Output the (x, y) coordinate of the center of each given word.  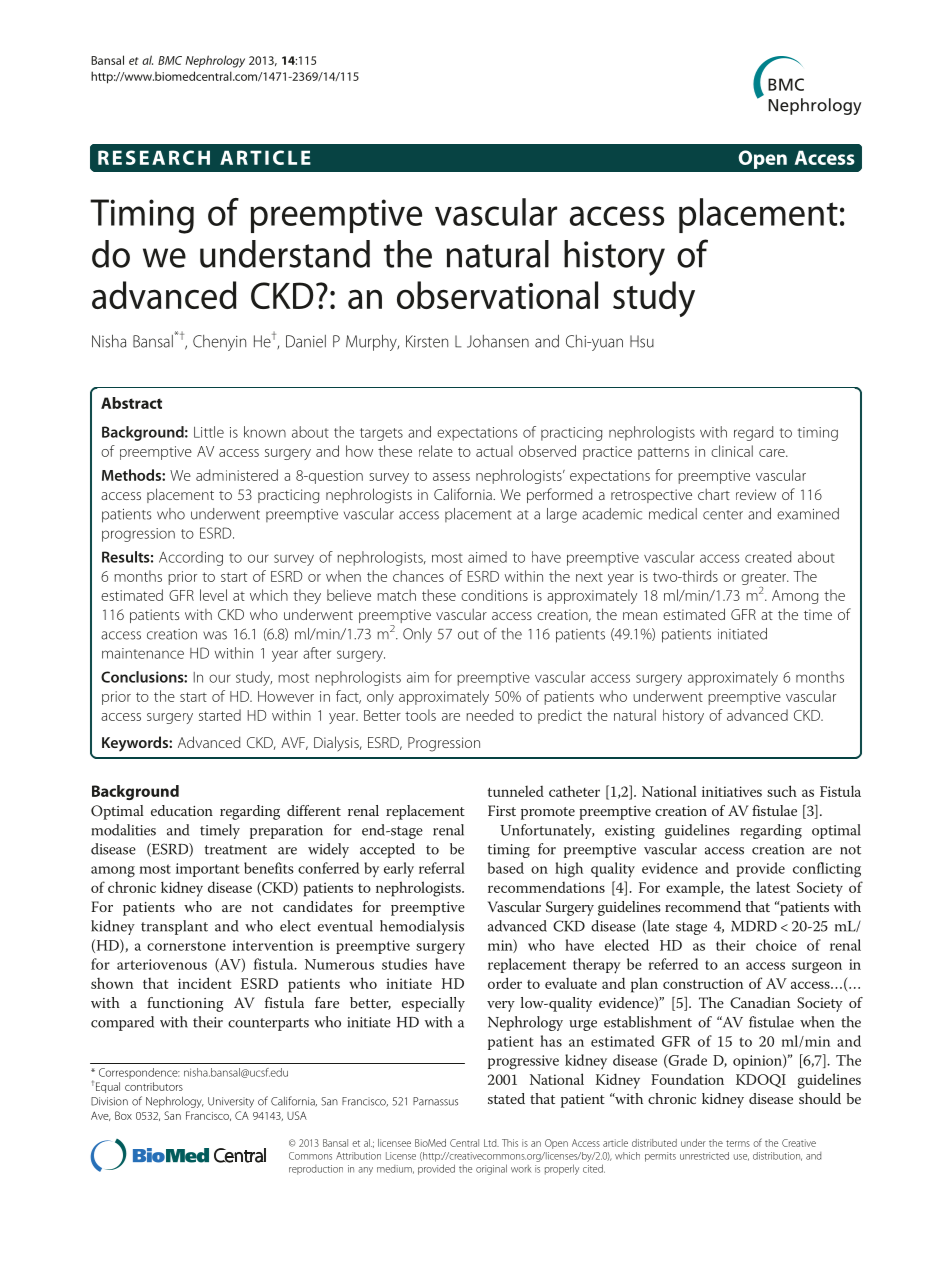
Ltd (491, 1143)
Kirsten (427, 341)
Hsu (642, 341)
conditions (494, 595)
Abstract (131, 403)
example (694, 889)
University (231, 1102)
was (215, 635)
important (208, 870)
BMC (170, 60)
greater (765, 580)
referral (442, 868)
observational (497, 295)
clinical (732, 451)
